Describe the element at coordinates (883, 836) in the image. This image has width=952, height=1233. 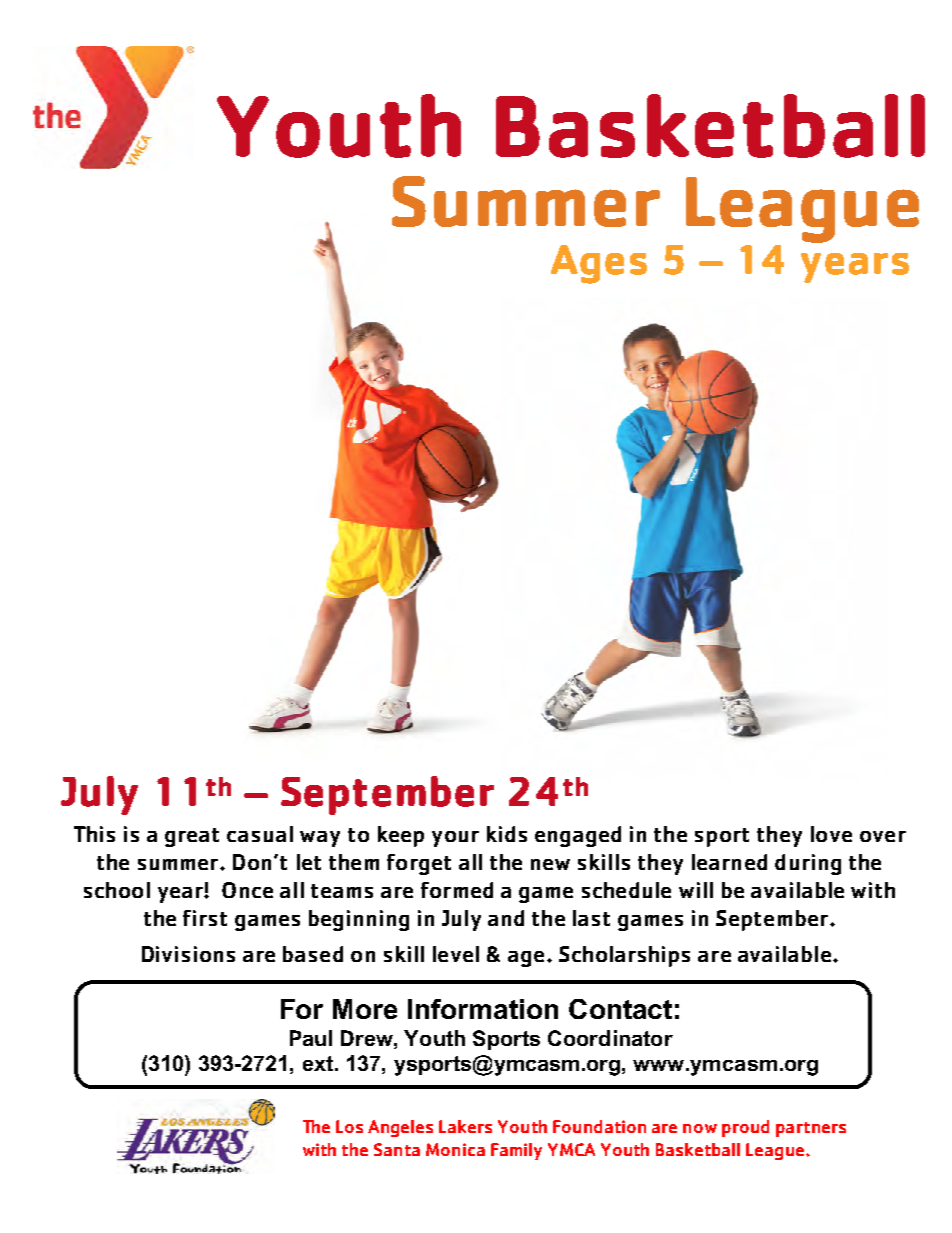
I see `over` at that location.
